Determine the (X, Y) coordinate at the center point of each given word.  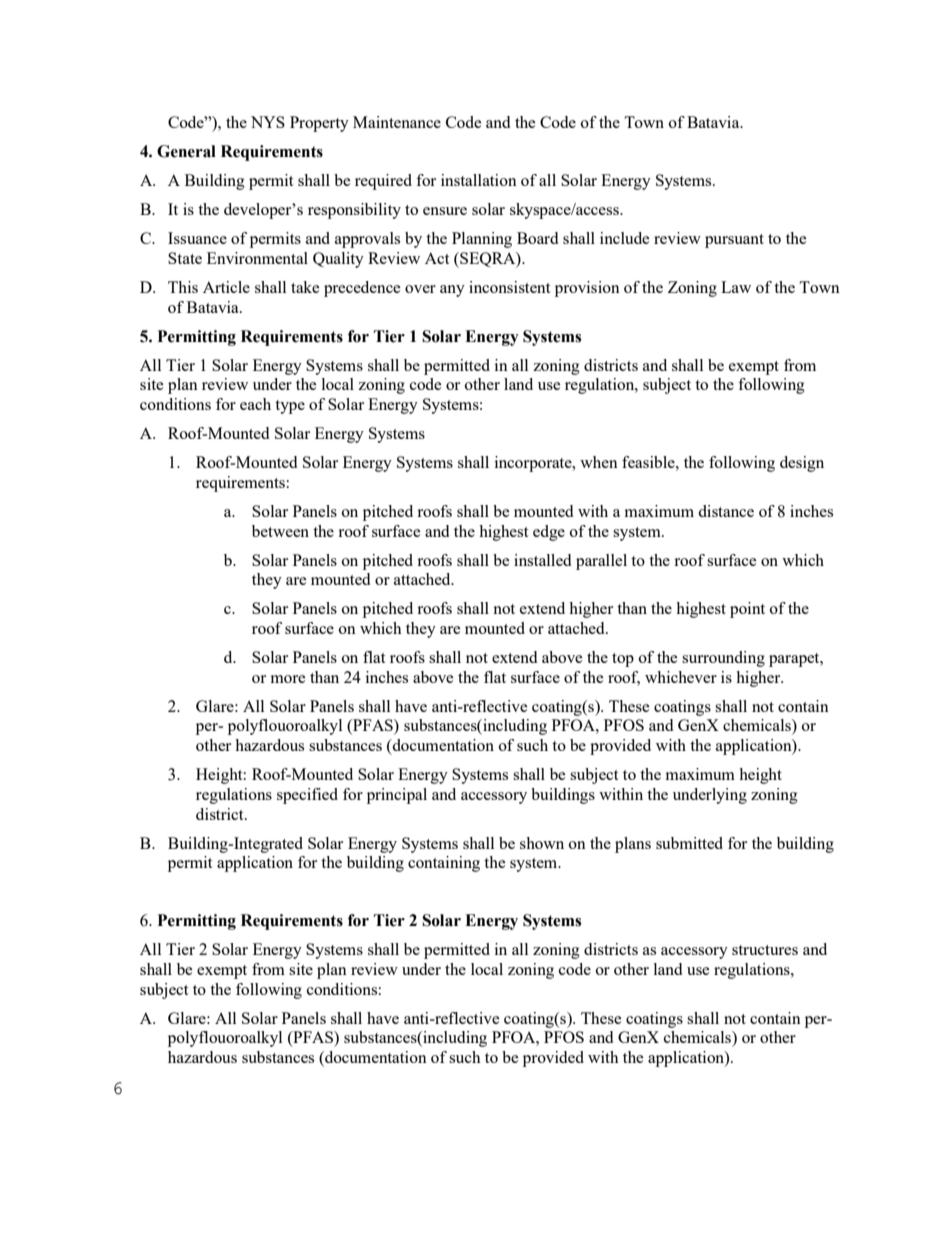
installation (479, 180)
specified (307, 796)
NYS (268, 122)
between (280, 531)
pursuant (734, 241)
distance (726, 511)
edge (549, 533)
